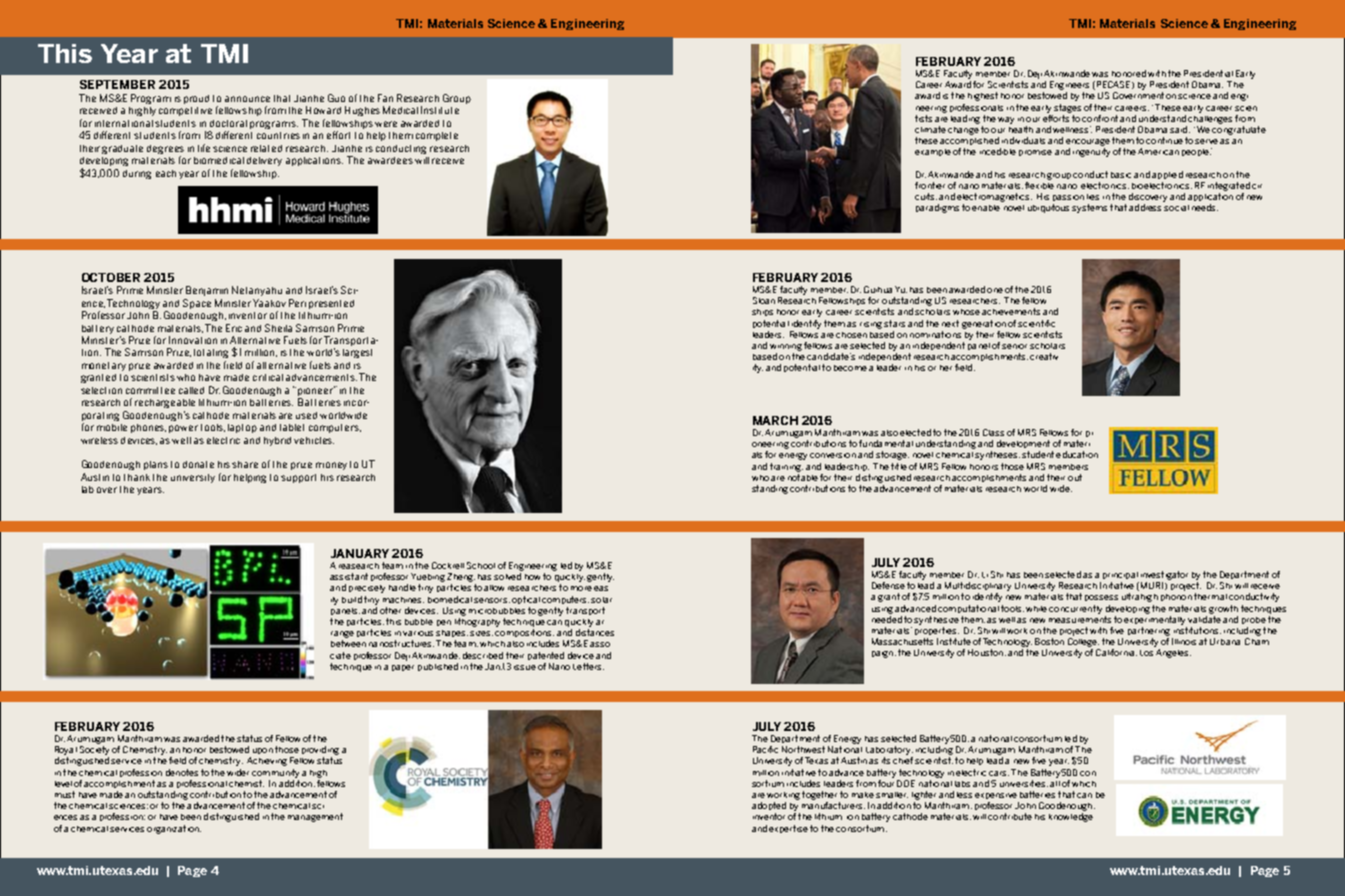  What do you see at coordinates (198, 464) in the page?
I see `donate` at bounding box center [198, 464].
